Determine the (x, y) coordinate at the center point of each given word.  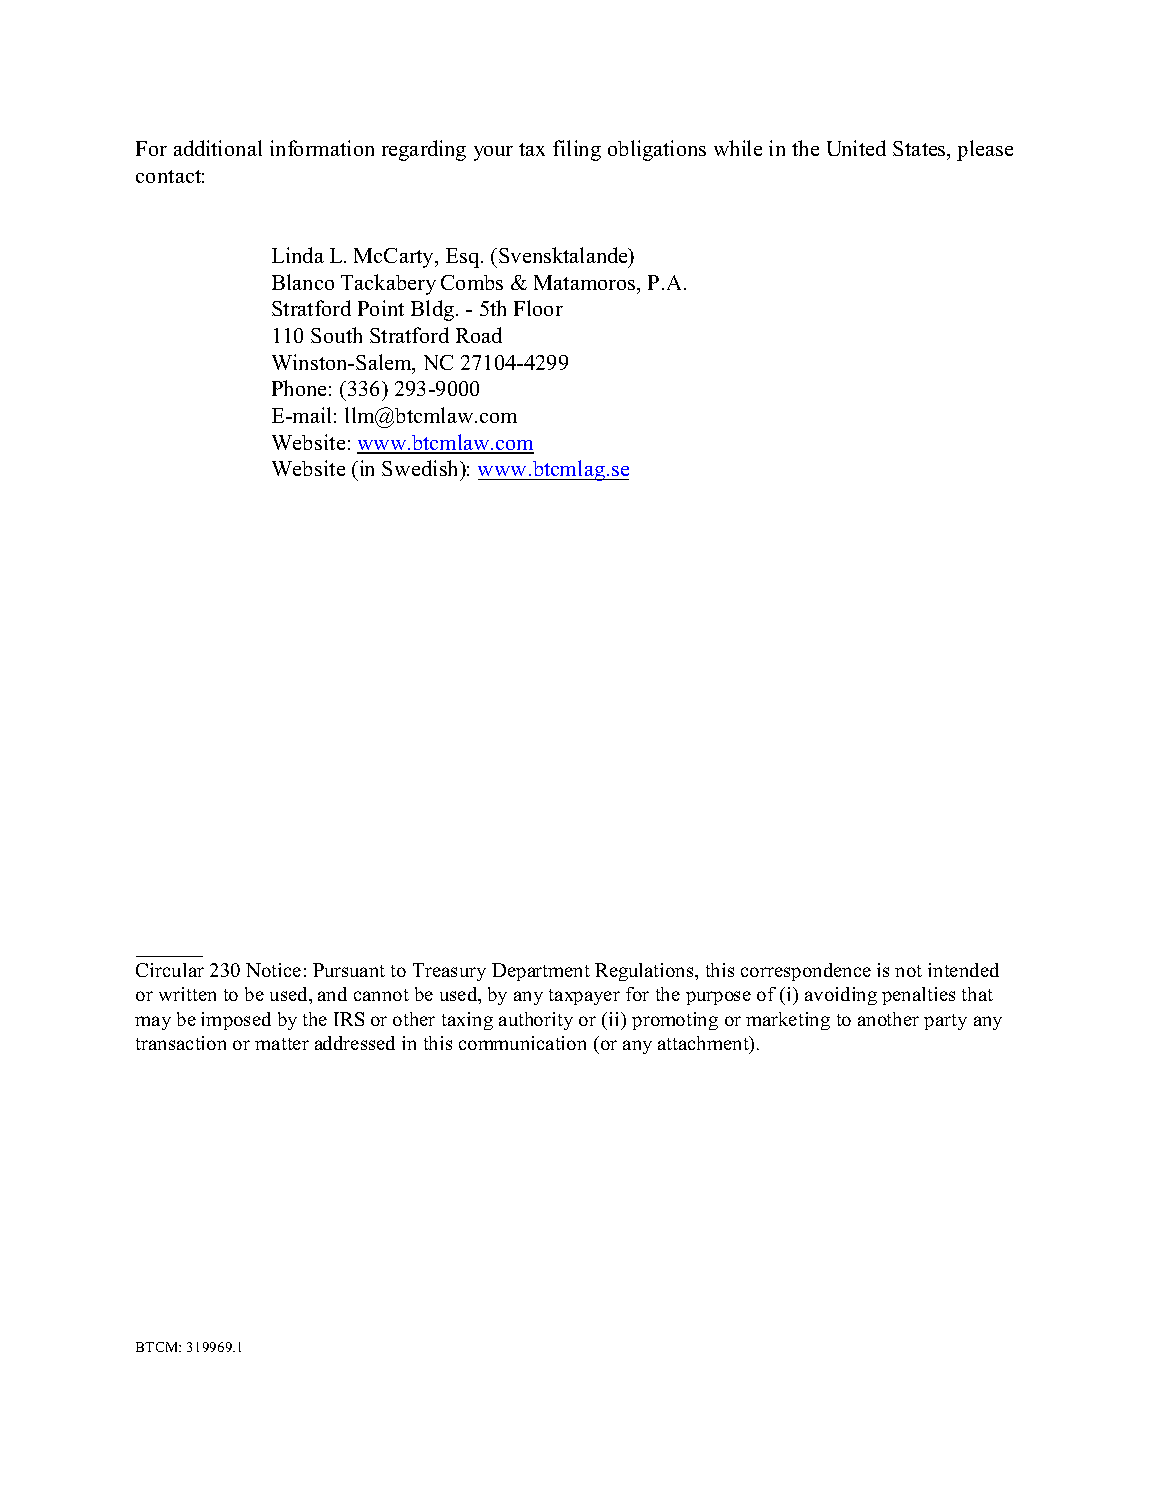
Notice (273, 970)
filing (577, 150)
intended (963, 970)
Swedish (422, 470)
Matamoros (586, 282)
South (336, 335)
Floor (538, 308)
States (920, 150)
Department (541, 972)
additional (218, 148)
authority (536, 1021)
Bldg (434, 310)
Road (479, 335)
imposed (236, 1021)
